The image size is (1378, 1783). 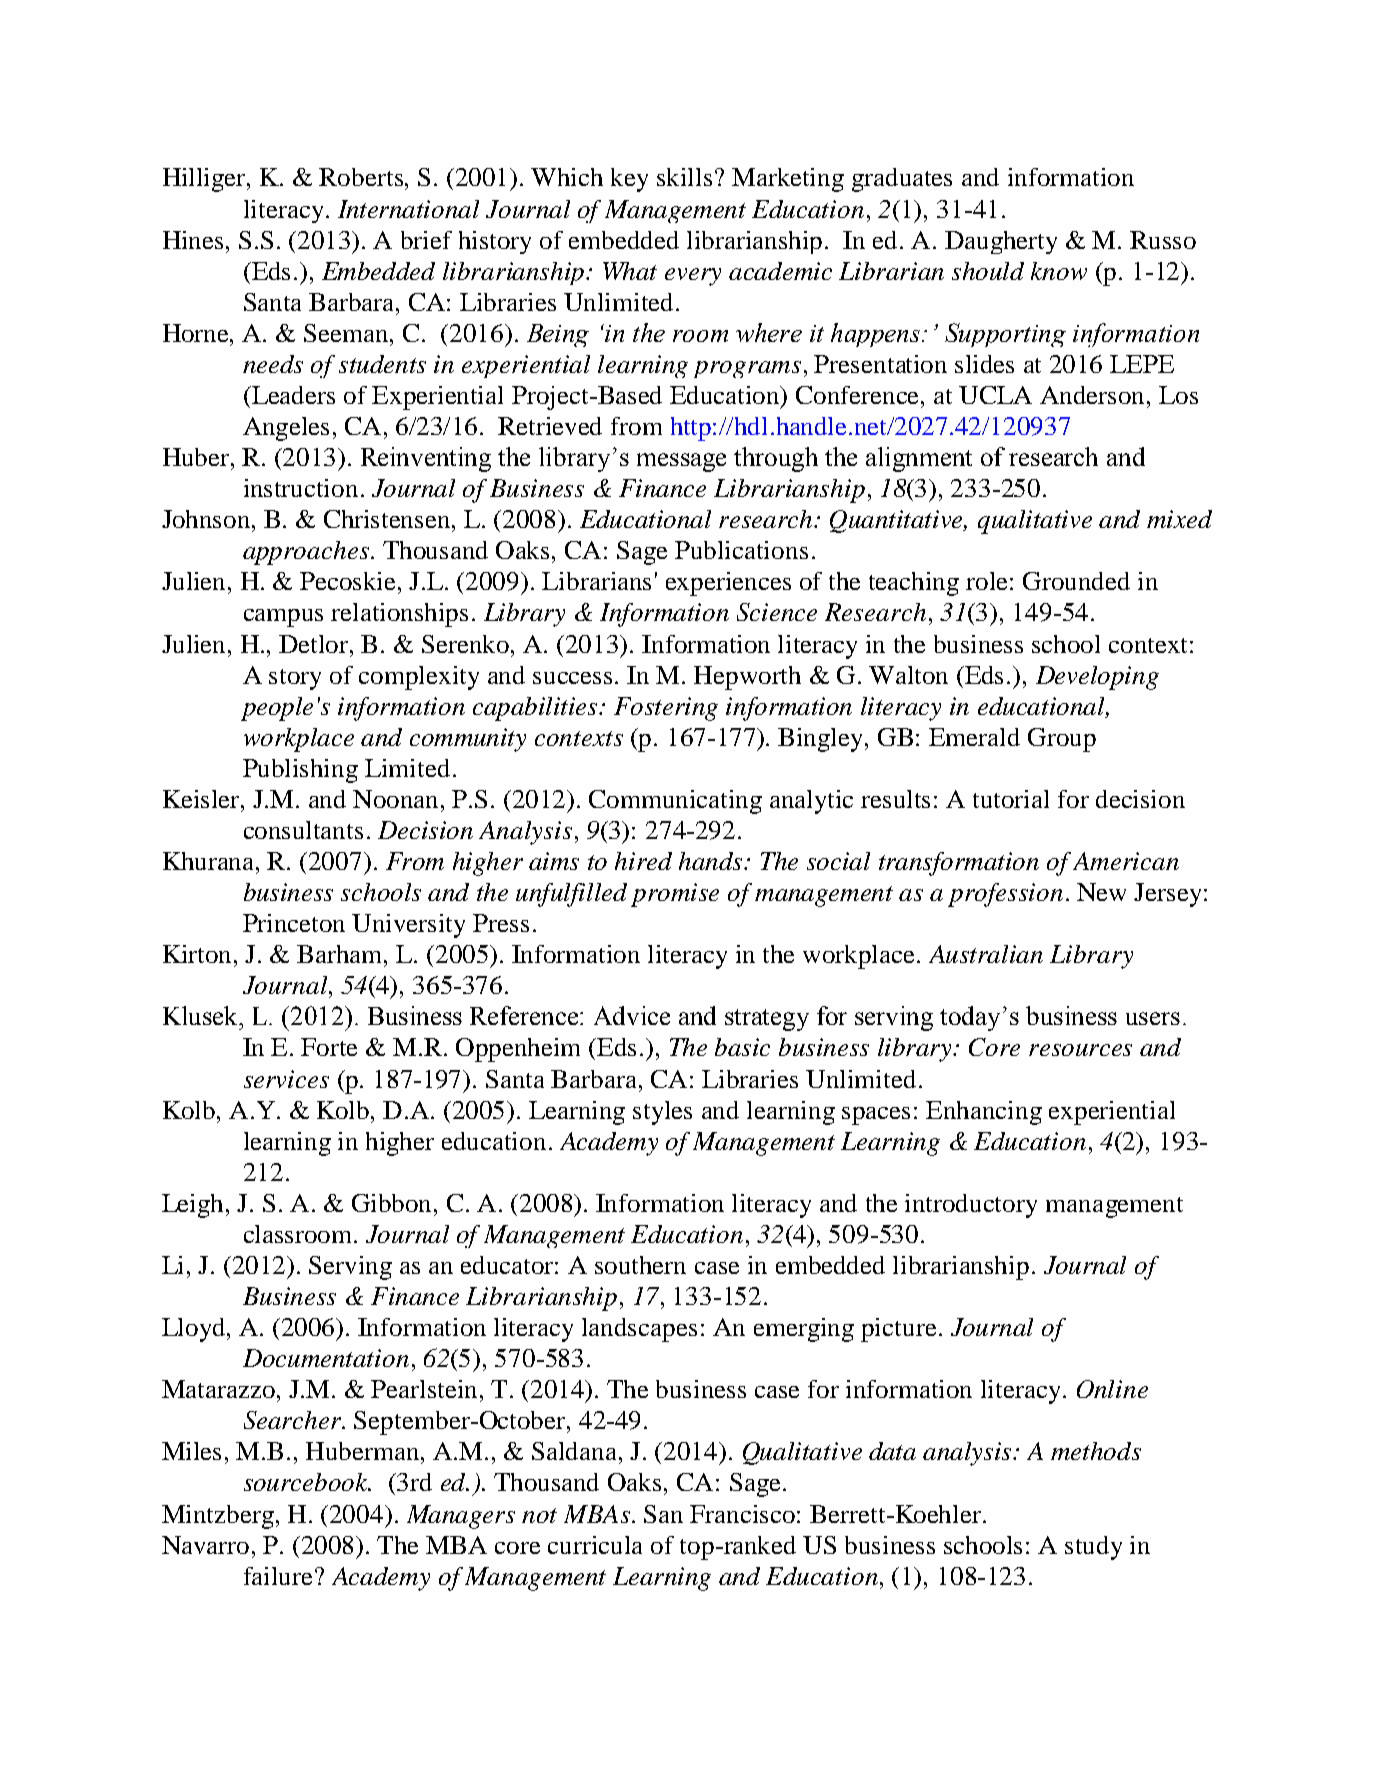 I want to click on resources, so click(x=1080, y=1050).
